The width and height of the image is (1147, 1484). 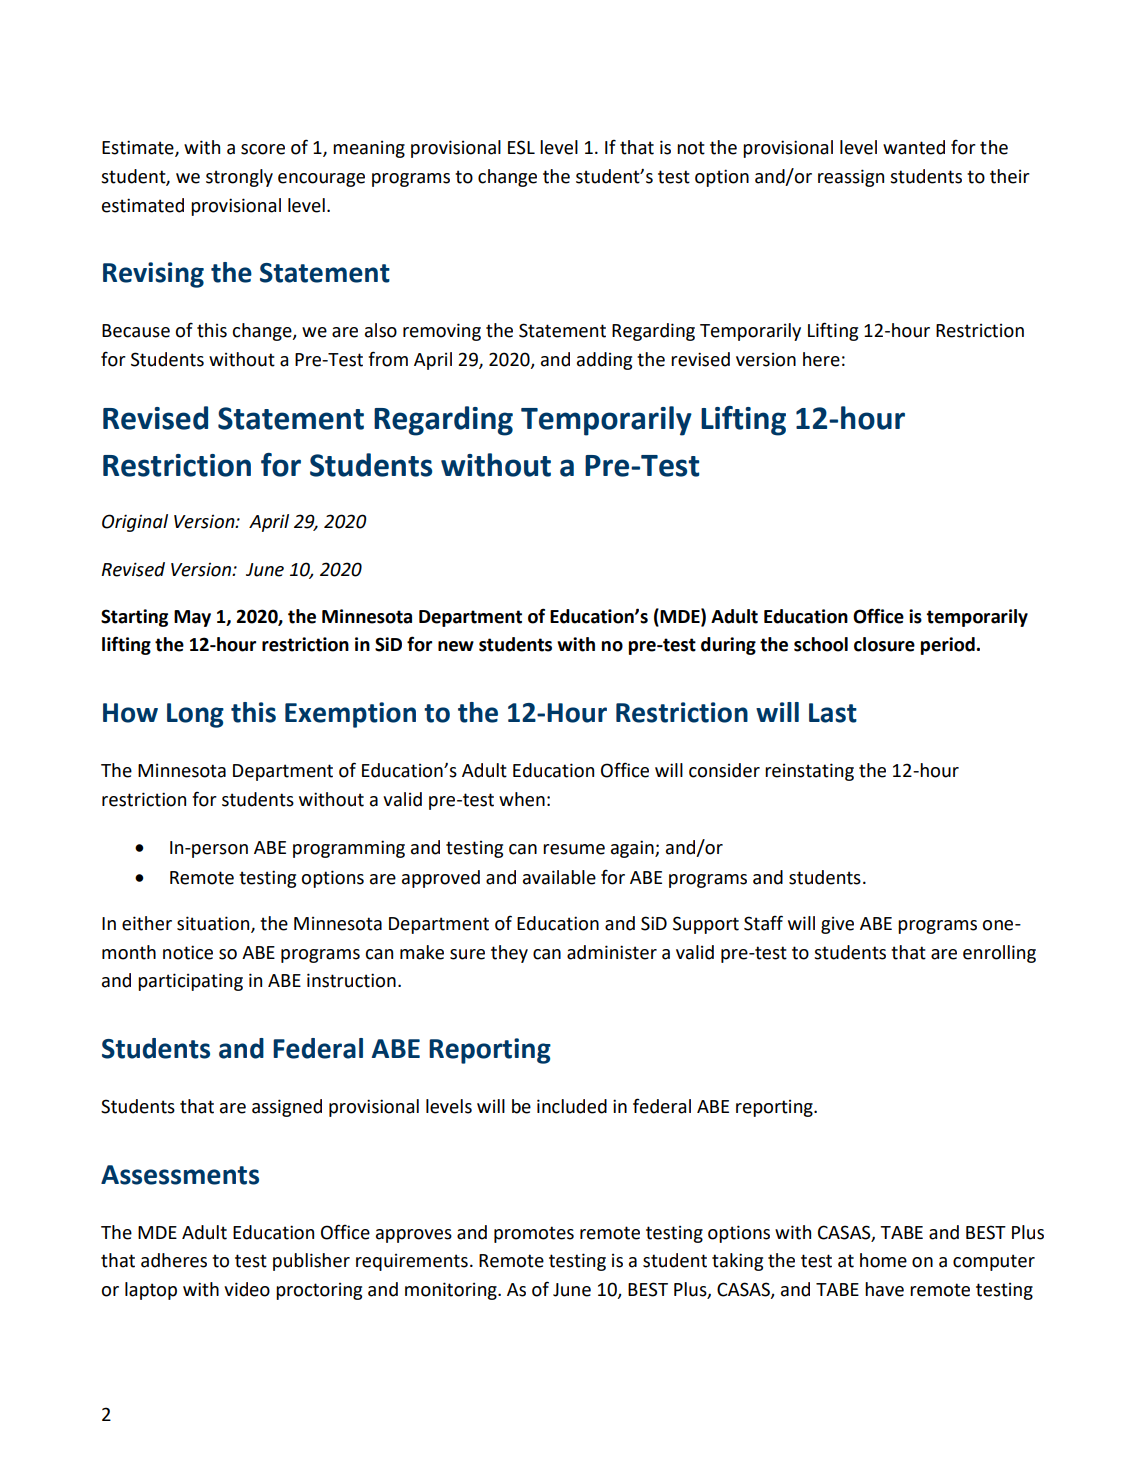 I want to click on Original, so click(x=135, y=523).
